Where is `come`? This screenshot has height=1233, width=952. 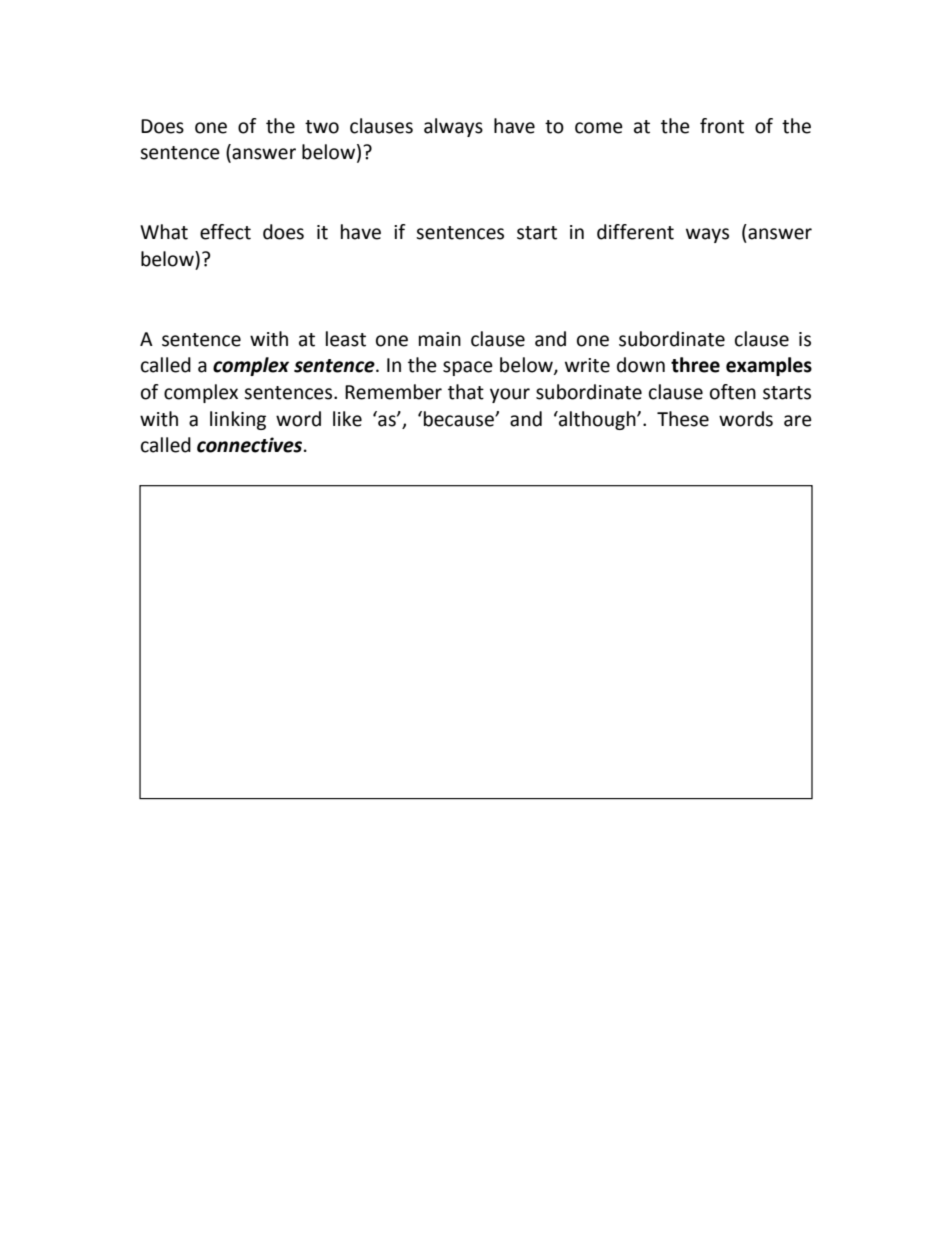 come is located at coordinates (599, 128).
